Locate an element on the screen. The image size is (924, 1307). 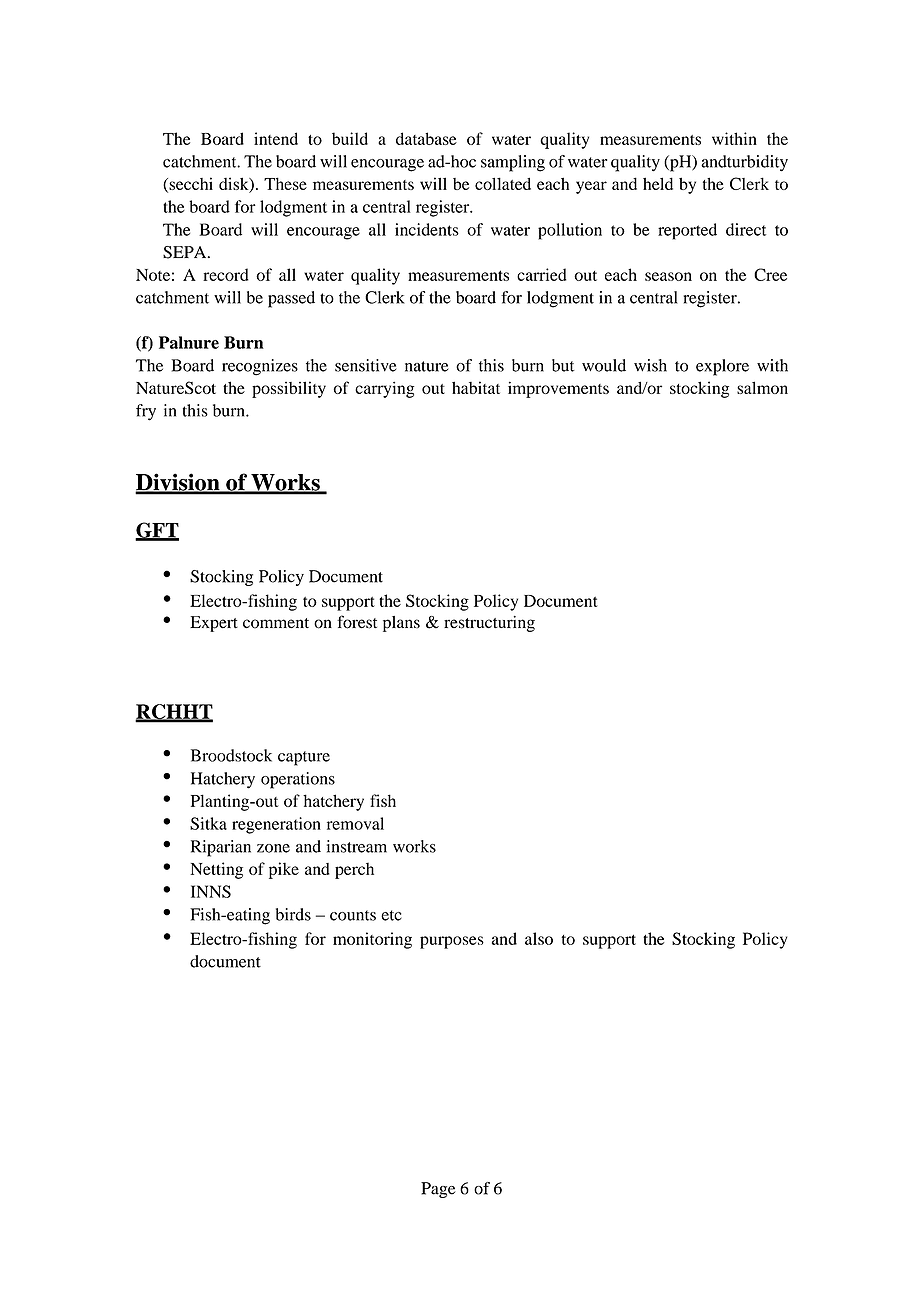
collated is located at coordinates (503, 183).
